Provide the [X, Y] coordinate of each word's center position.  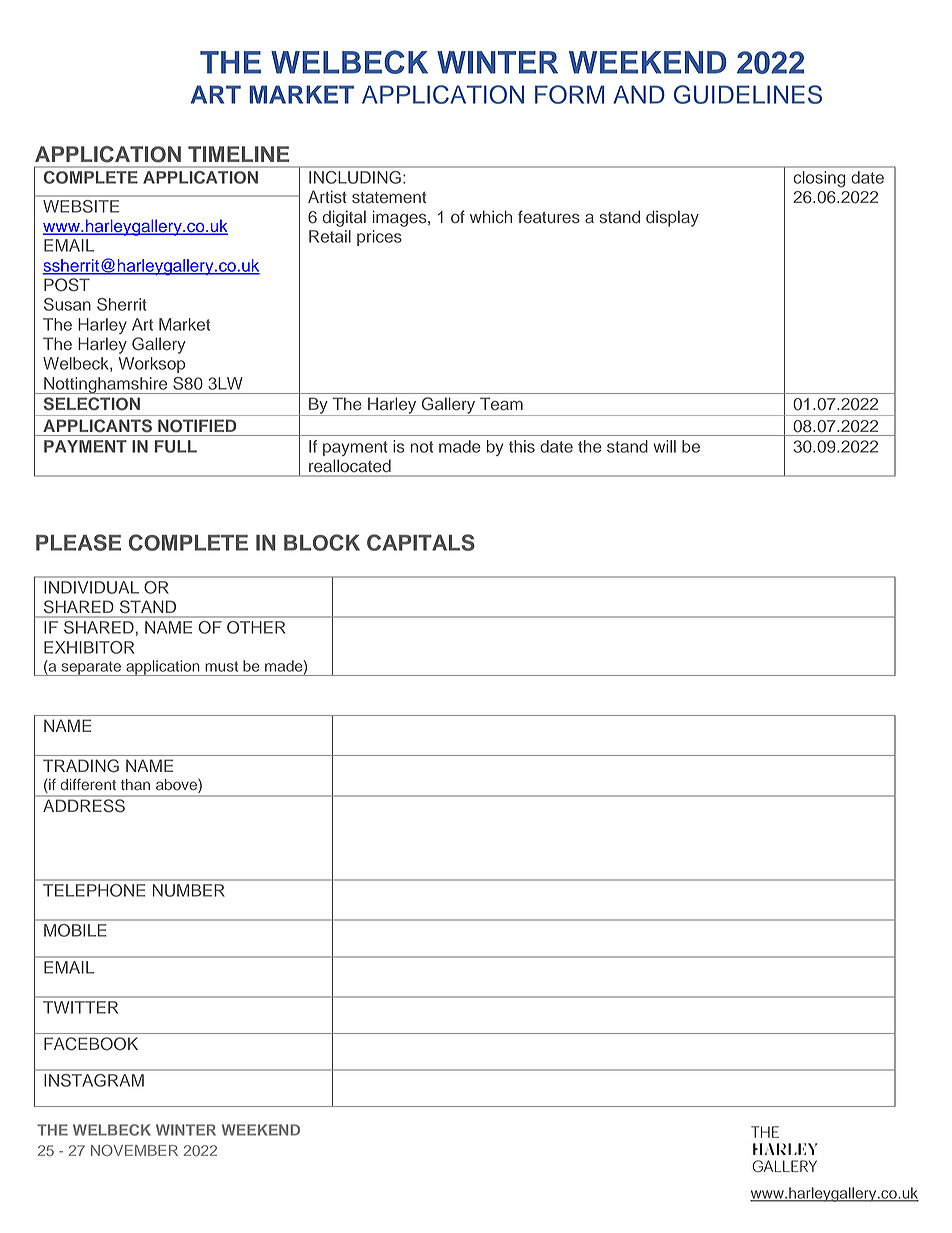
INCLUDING [355, 177]
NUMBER [189, 890]
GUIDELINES [748, 94]
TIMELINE [238, 154]
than [135, 784]
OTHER [256, 627]
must [221, 666]
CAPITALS [421, 542]
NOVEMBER [134, 1150]
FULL [176, 446]
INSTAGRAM [94, 1080]
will [664, 446]
